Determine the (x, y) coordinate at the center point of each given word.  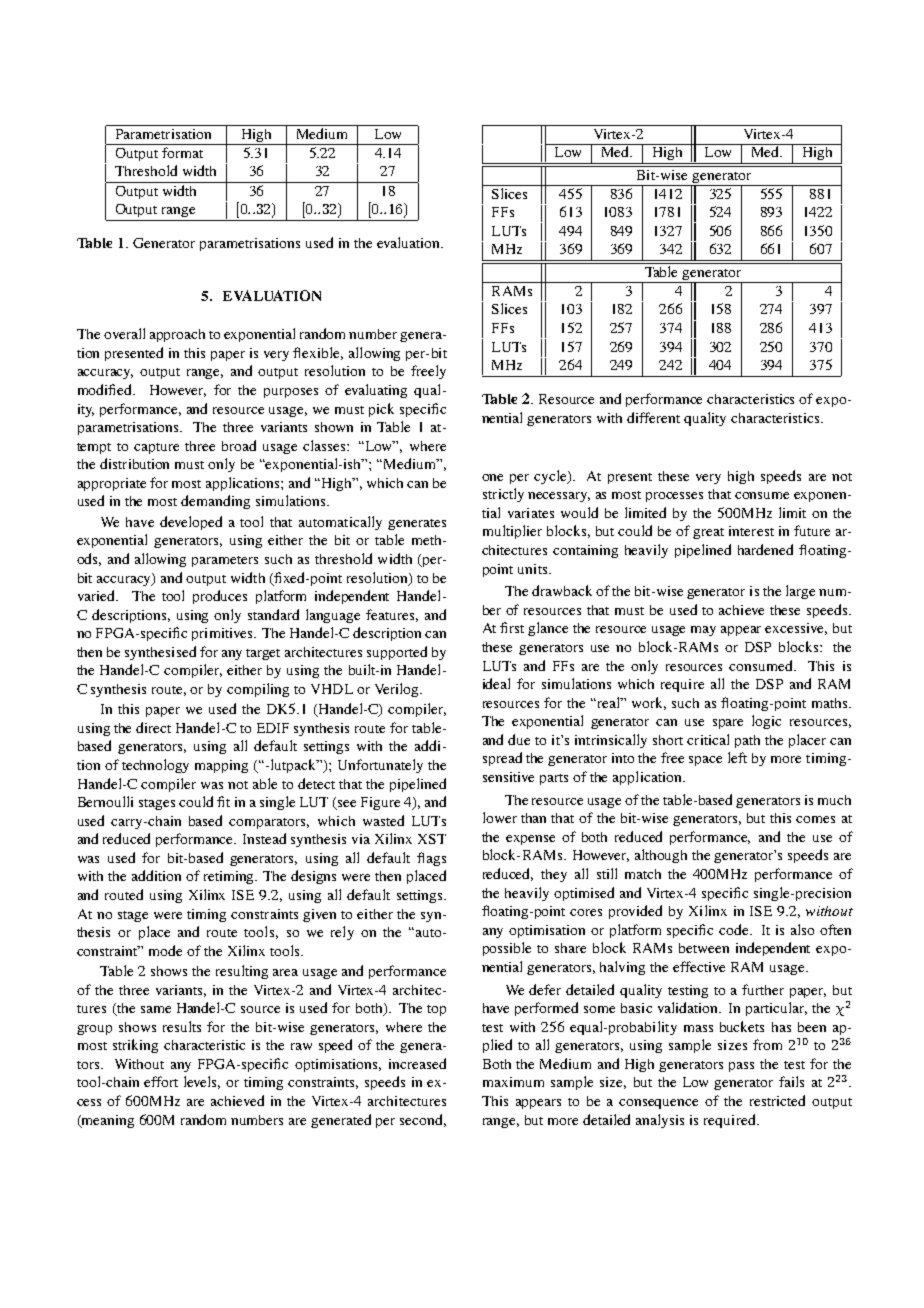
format (182, 152)
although (661, 856)
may (703, 631)
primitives (223, 634)
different (653, 417)
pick (381, 410)
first (512, 627)
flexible (318, 353)
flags (431, 859)
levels (202, 1082)
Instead (264, 838)
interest (751, 531)
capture (156, 448)
